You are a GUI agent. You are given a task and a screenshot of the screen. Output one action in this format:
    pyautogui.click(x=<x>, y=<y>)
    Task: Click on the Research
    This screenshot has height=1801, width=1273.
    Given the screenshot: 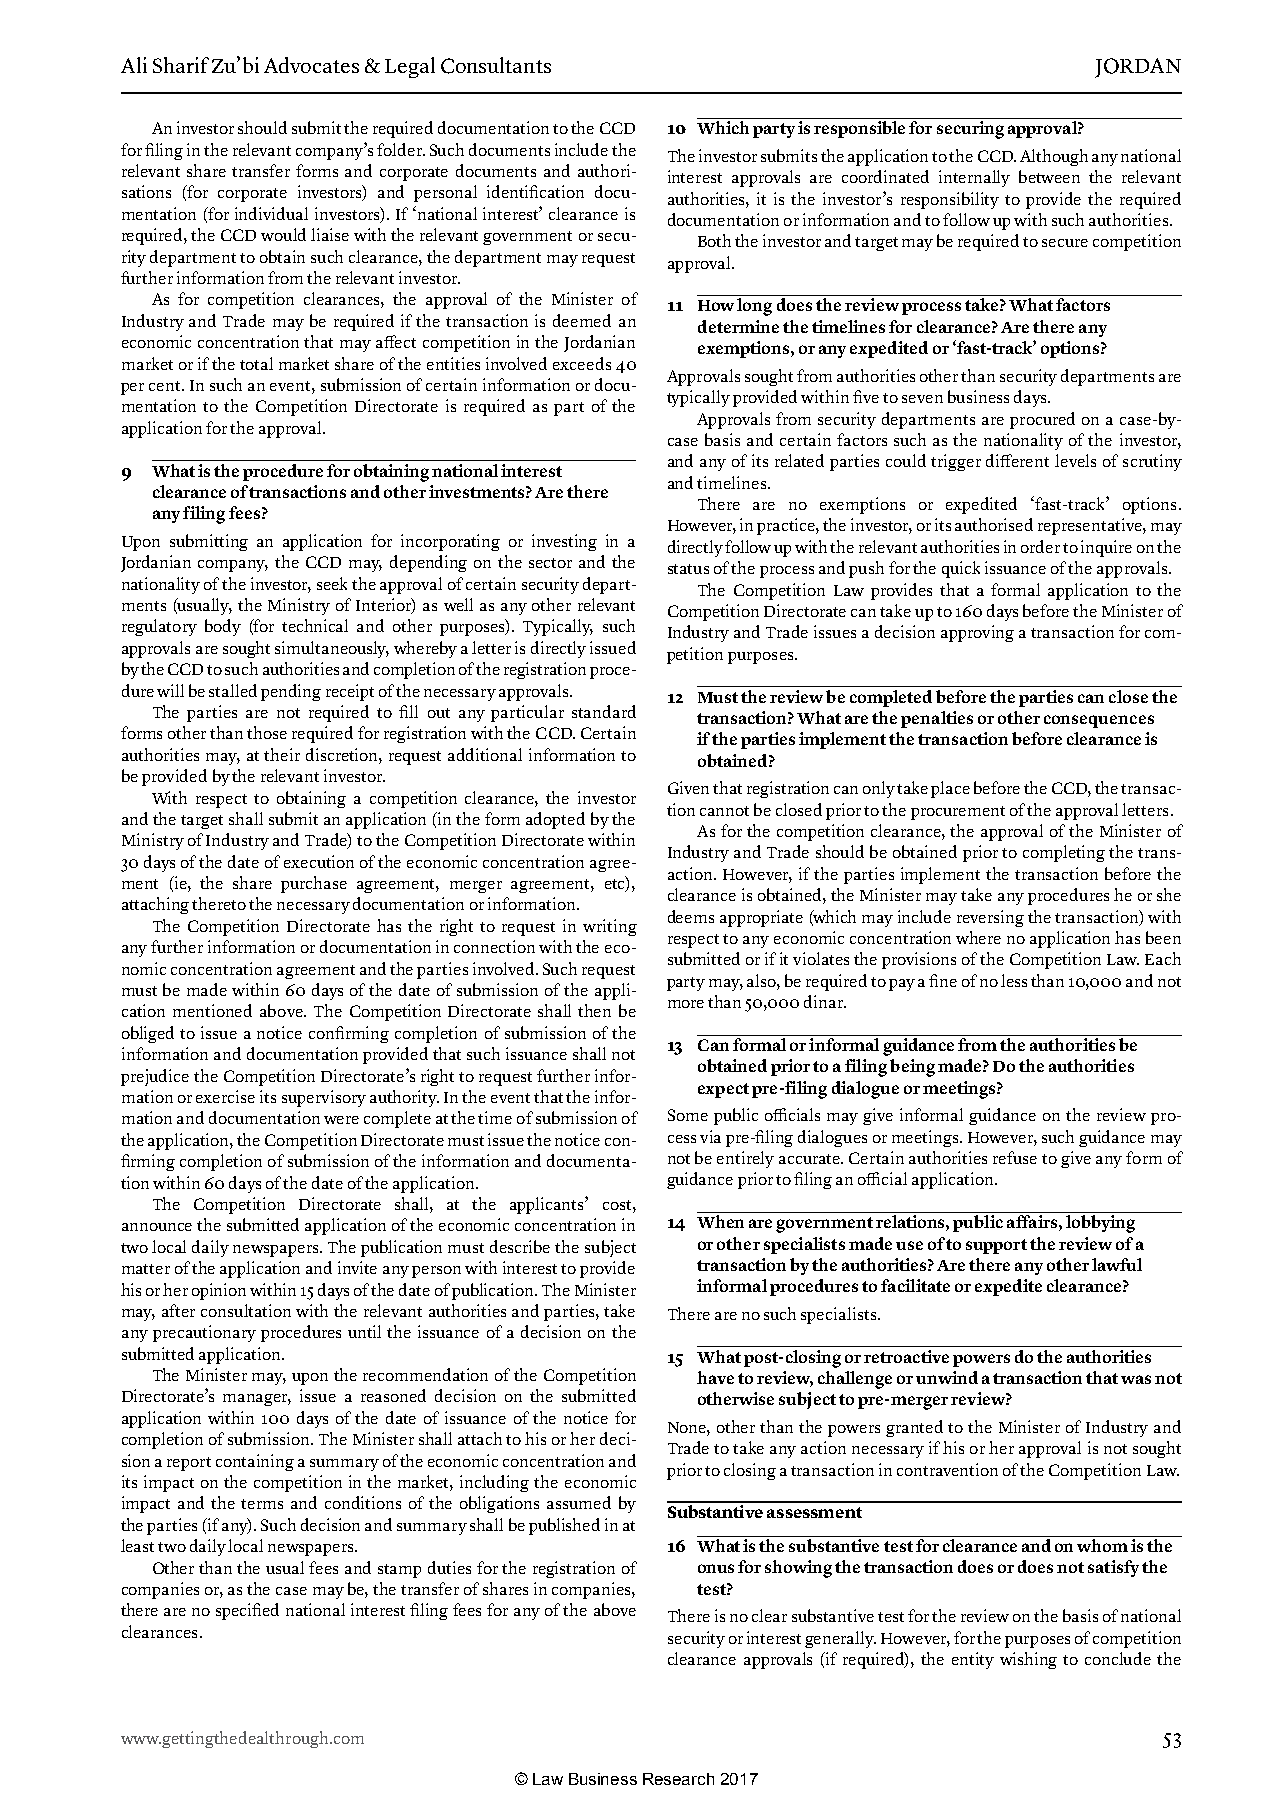 What is the action you would take?
    pyautogui.click(x=678, y=1779)
